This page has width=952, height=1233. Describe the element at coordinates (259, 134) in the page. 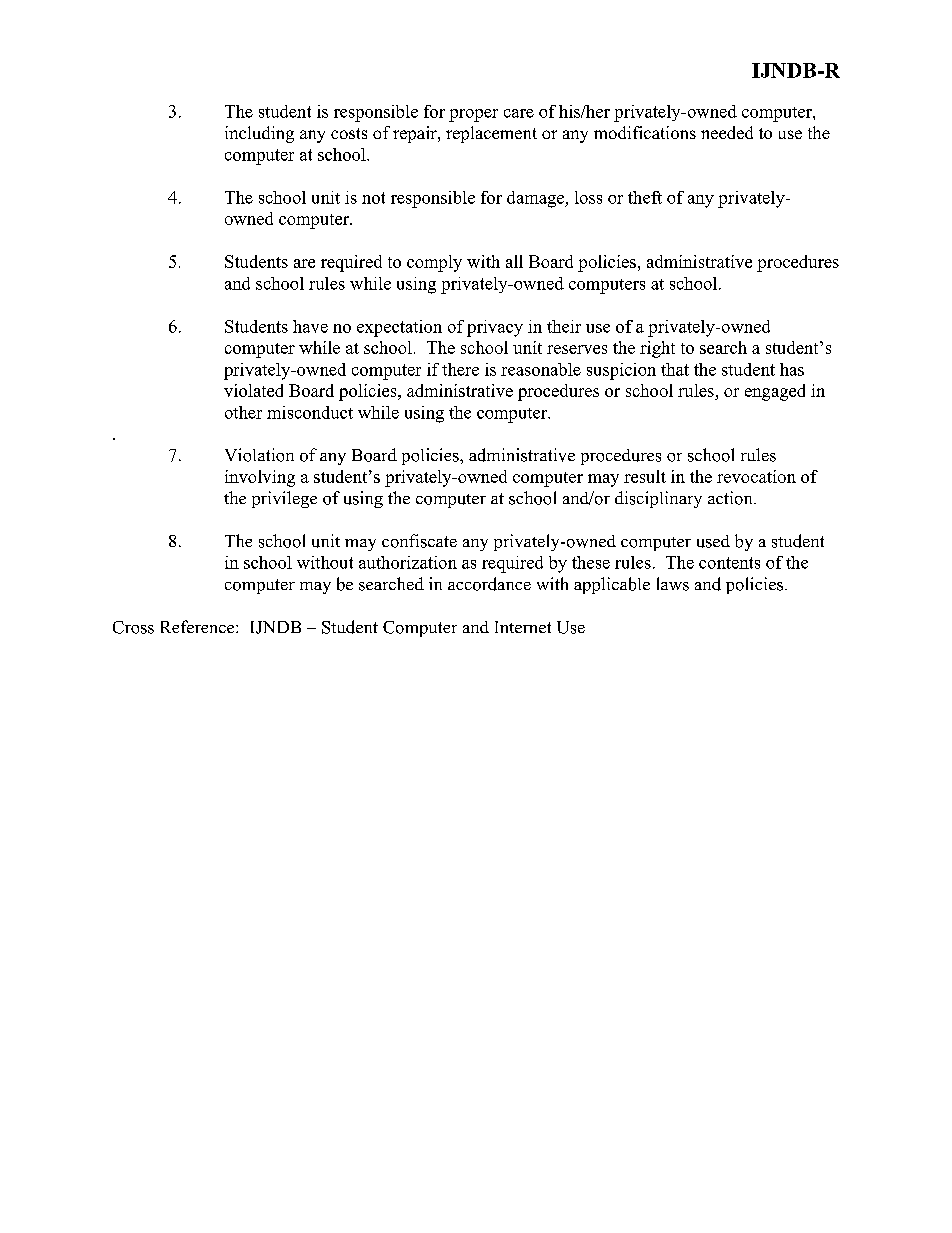

I see `including` at that location.
